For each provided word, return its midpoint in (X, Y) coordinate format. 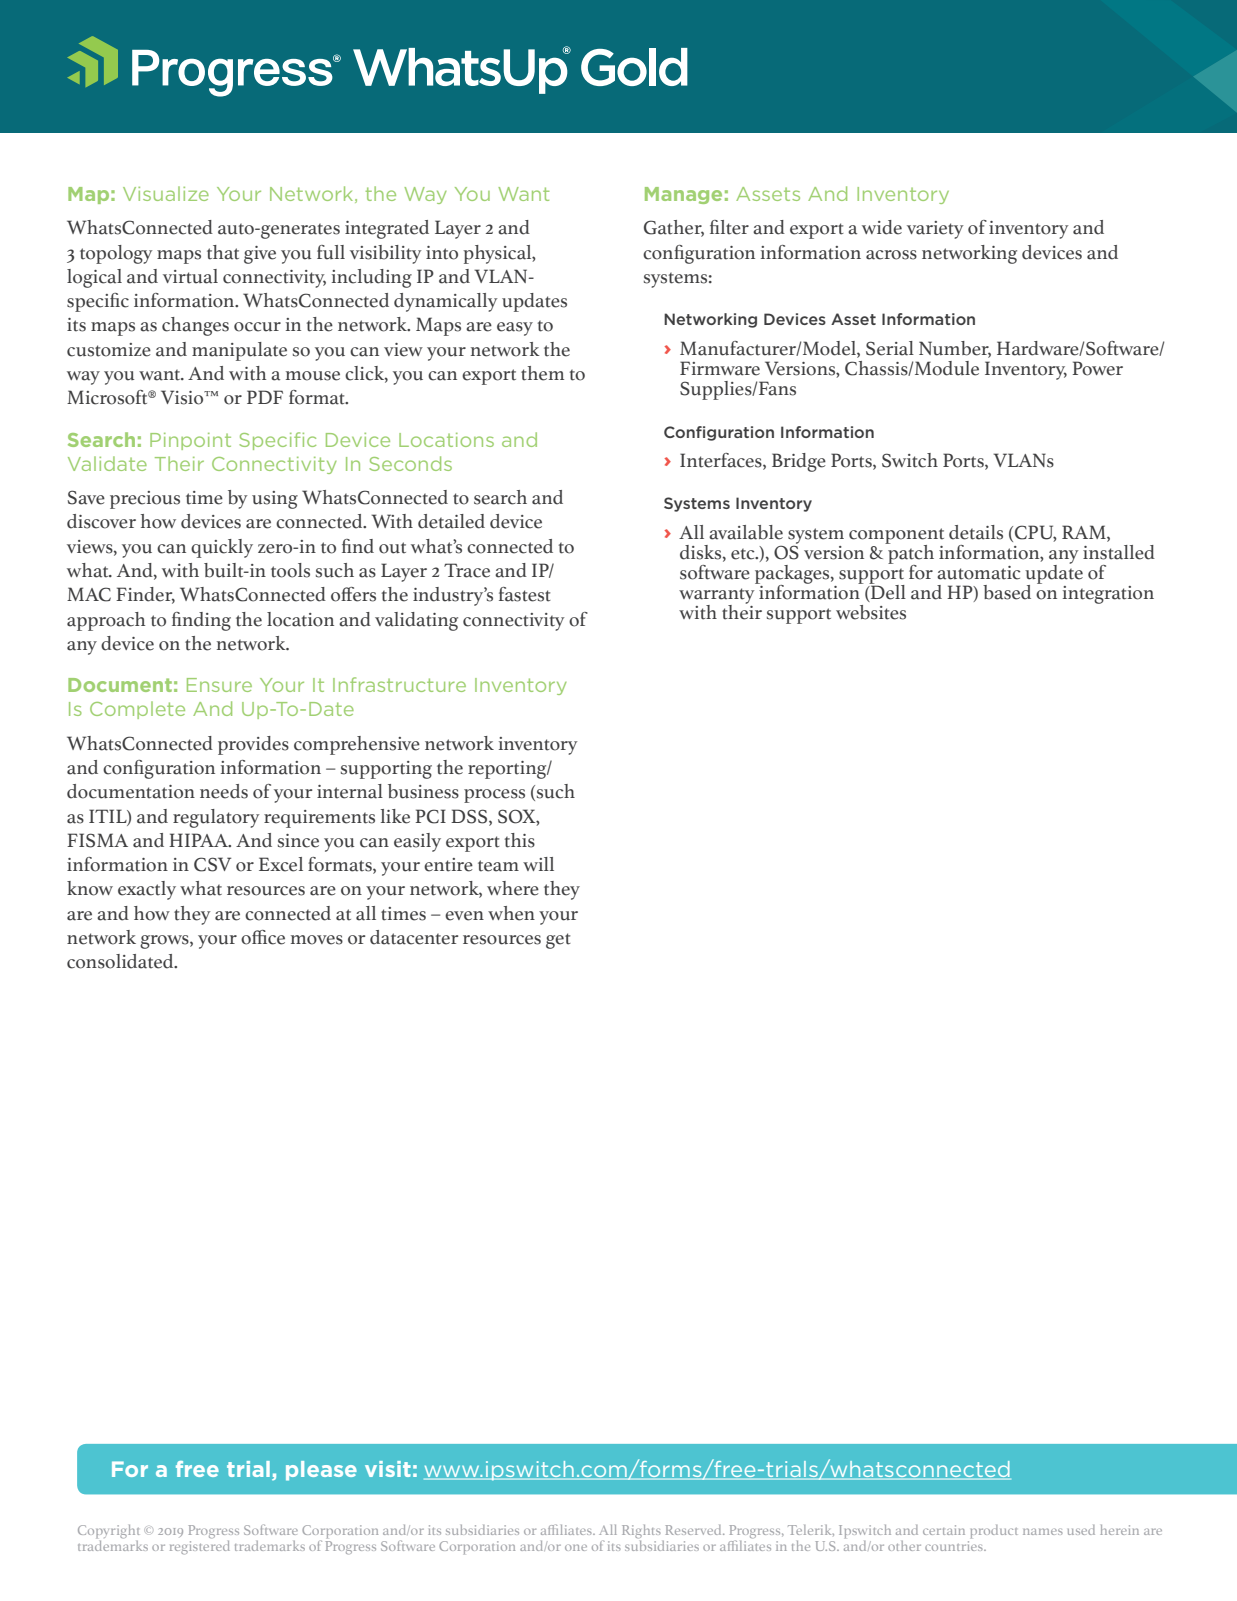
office (263, 937)
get (558, 941)
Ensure (219, 685)
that (223, 252)
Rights (641, 1531)
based (1007, 592)
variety (935, 230)
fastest (525, 594)
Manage (683, 195)
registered (200, 1547)
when (511, 913)
